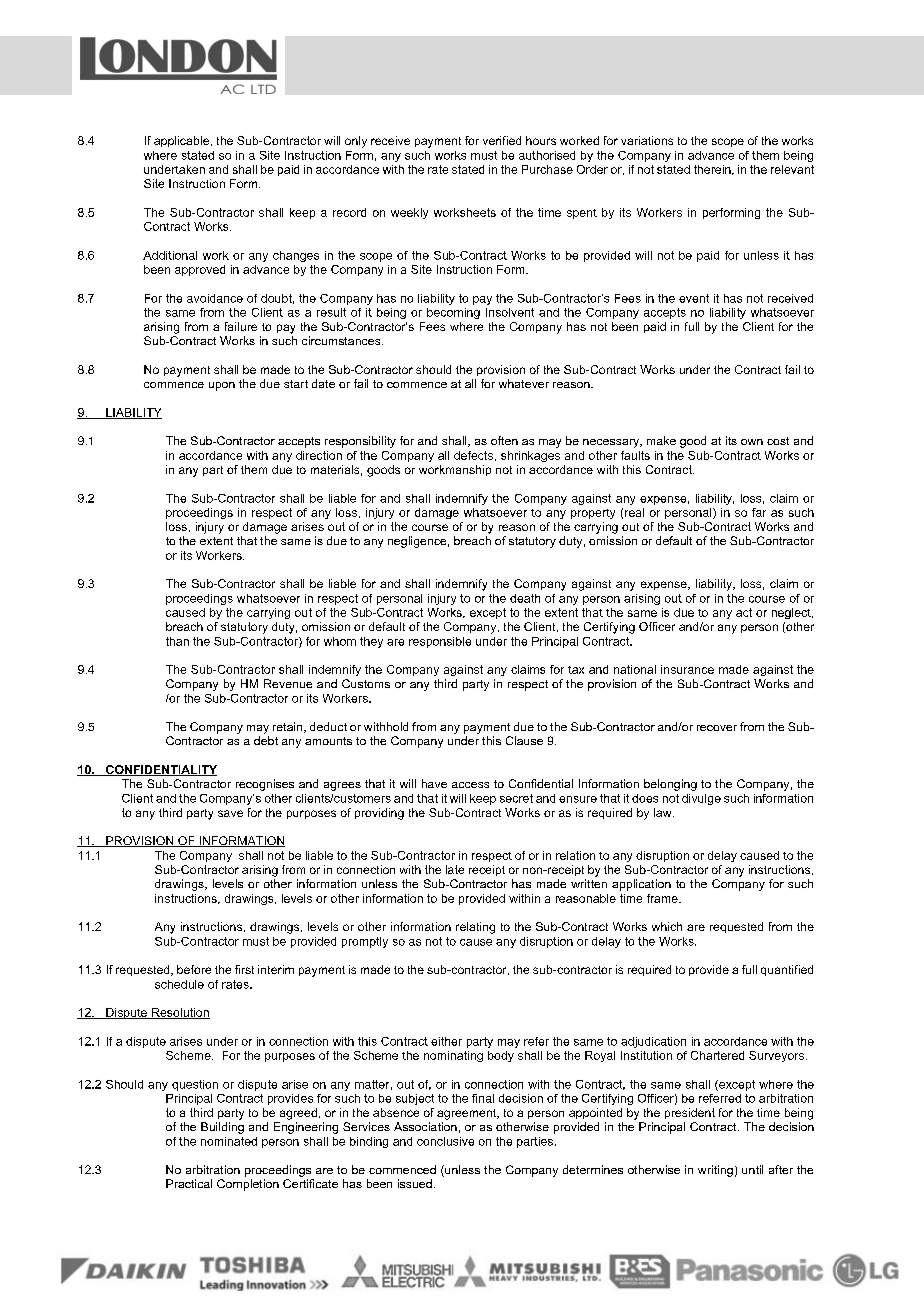 Image resolution: width=924 pixels, height=1308 pixels. What do you see at coordinates (504, 440) in the screenshot?
I see `often` at bounding box center [504, 440].
